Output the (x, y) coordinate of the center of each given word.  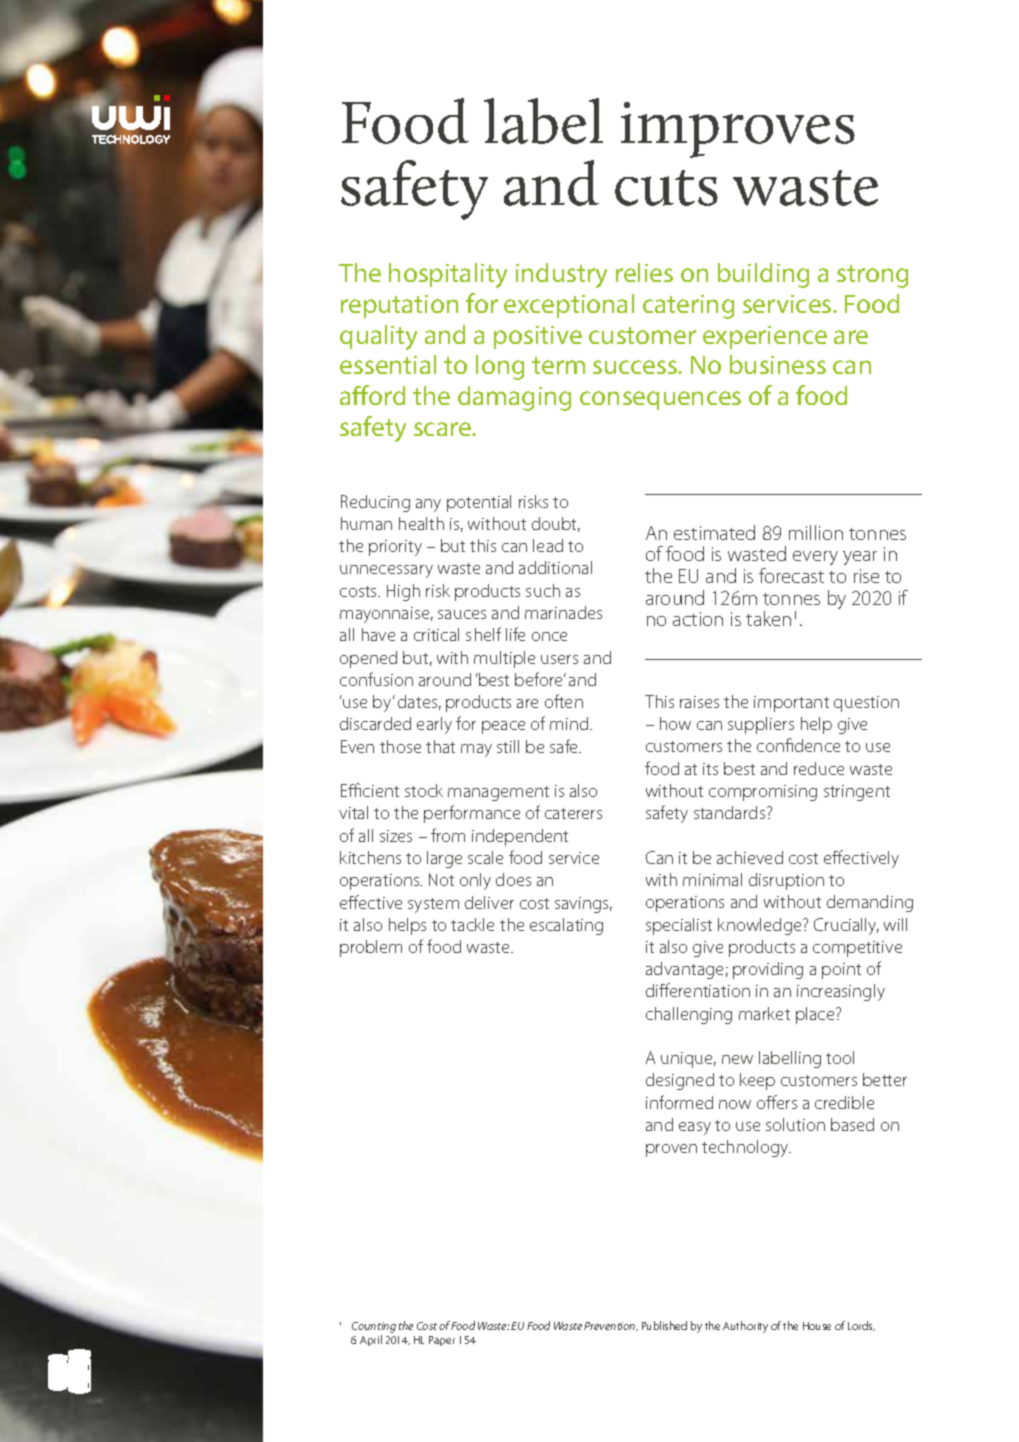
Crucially (846, 926)
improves (738, 130)
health (421, 523)
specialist (679, 926)
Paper (442, 1341)
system (433, 905)
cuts (666, 188)
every (815, 558)
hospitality (448, 275)
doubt (556, 524)
